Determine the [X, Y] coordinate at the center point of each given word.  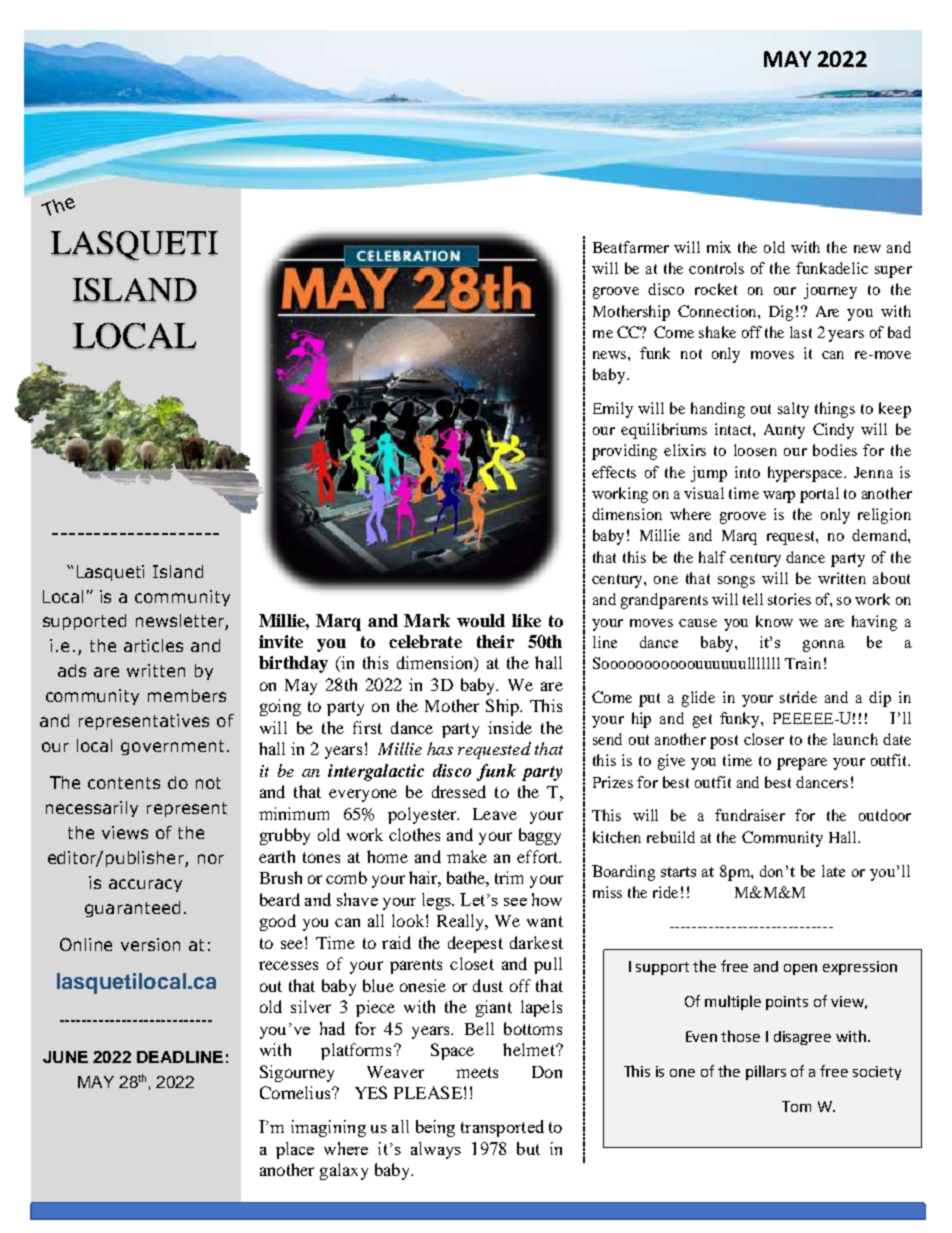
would [481, 620]
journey [830, 291]
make [467, 856]
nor [211, 859]
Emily [613, 410]
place [295, 1150]
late [833, 871]
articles [153, 645]
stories [789, 599]
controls [716, 268]
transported [502, 1128]
